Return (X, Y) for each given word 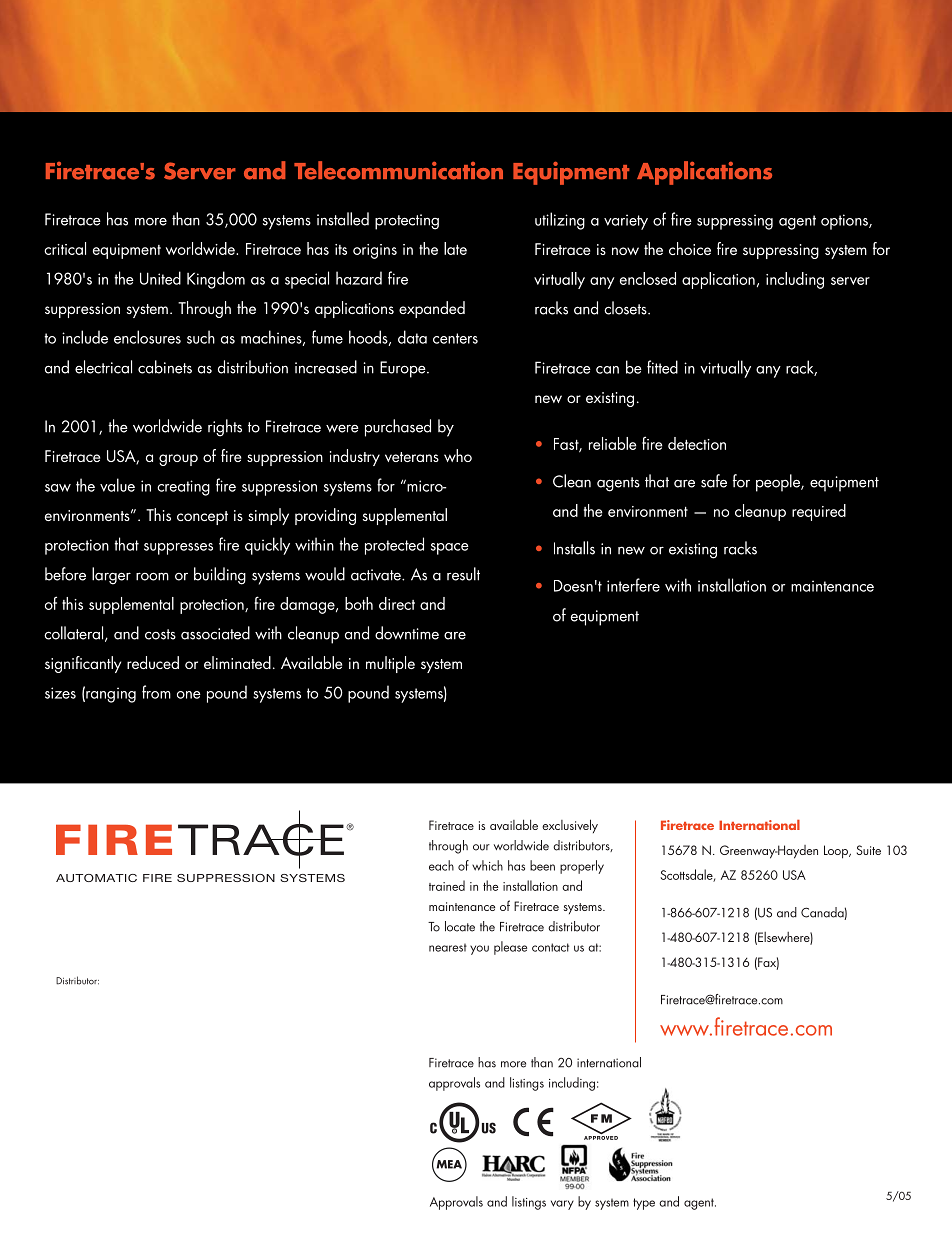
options (845, 222)
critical (65, 248)
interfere (633, 585)
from (156, 692)
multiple (390, 664)
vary (562, 1205)
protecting (407, 222)
